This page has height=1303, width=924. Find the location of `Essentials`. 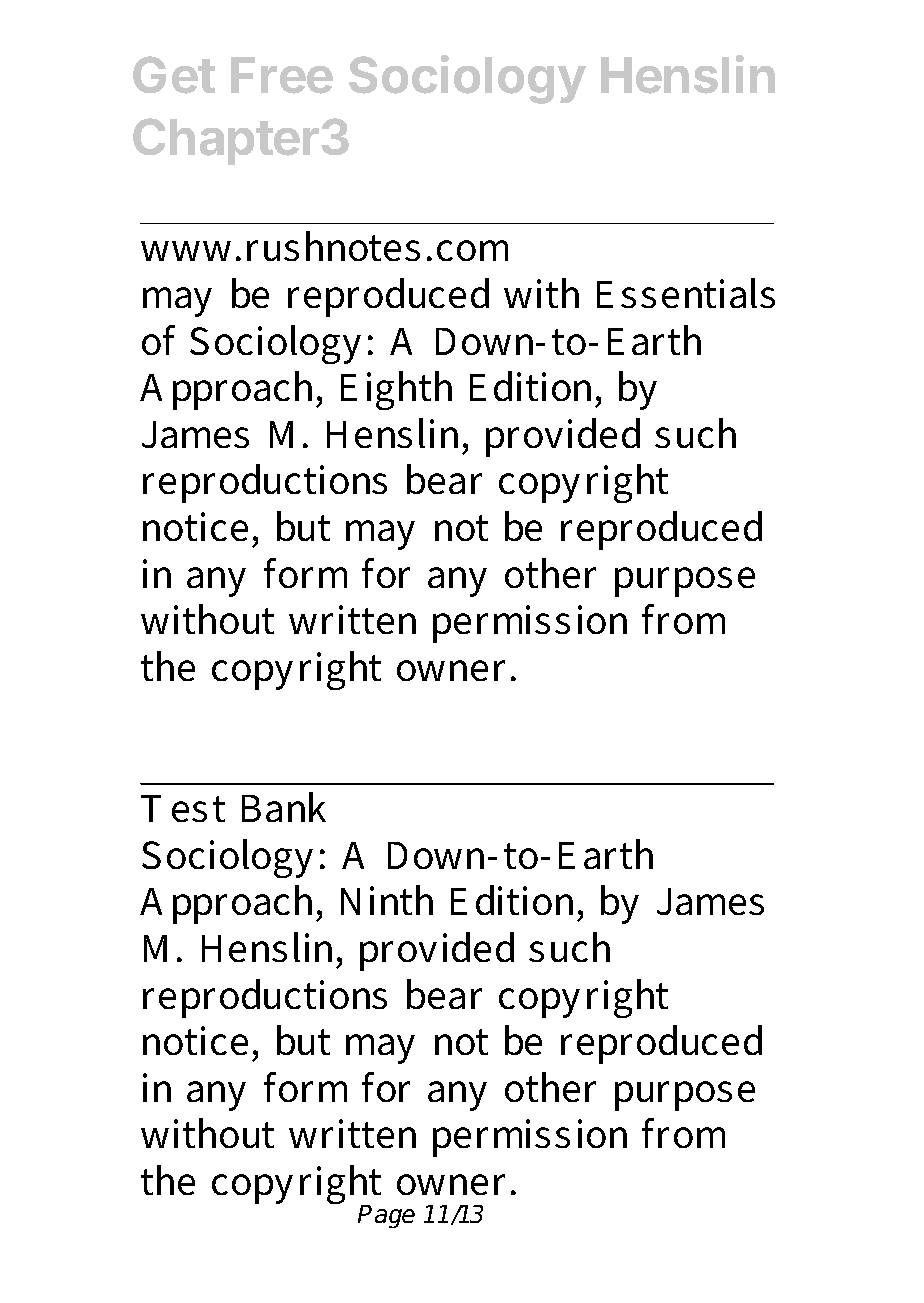

Essentials is located at coordinates (686, 293).
